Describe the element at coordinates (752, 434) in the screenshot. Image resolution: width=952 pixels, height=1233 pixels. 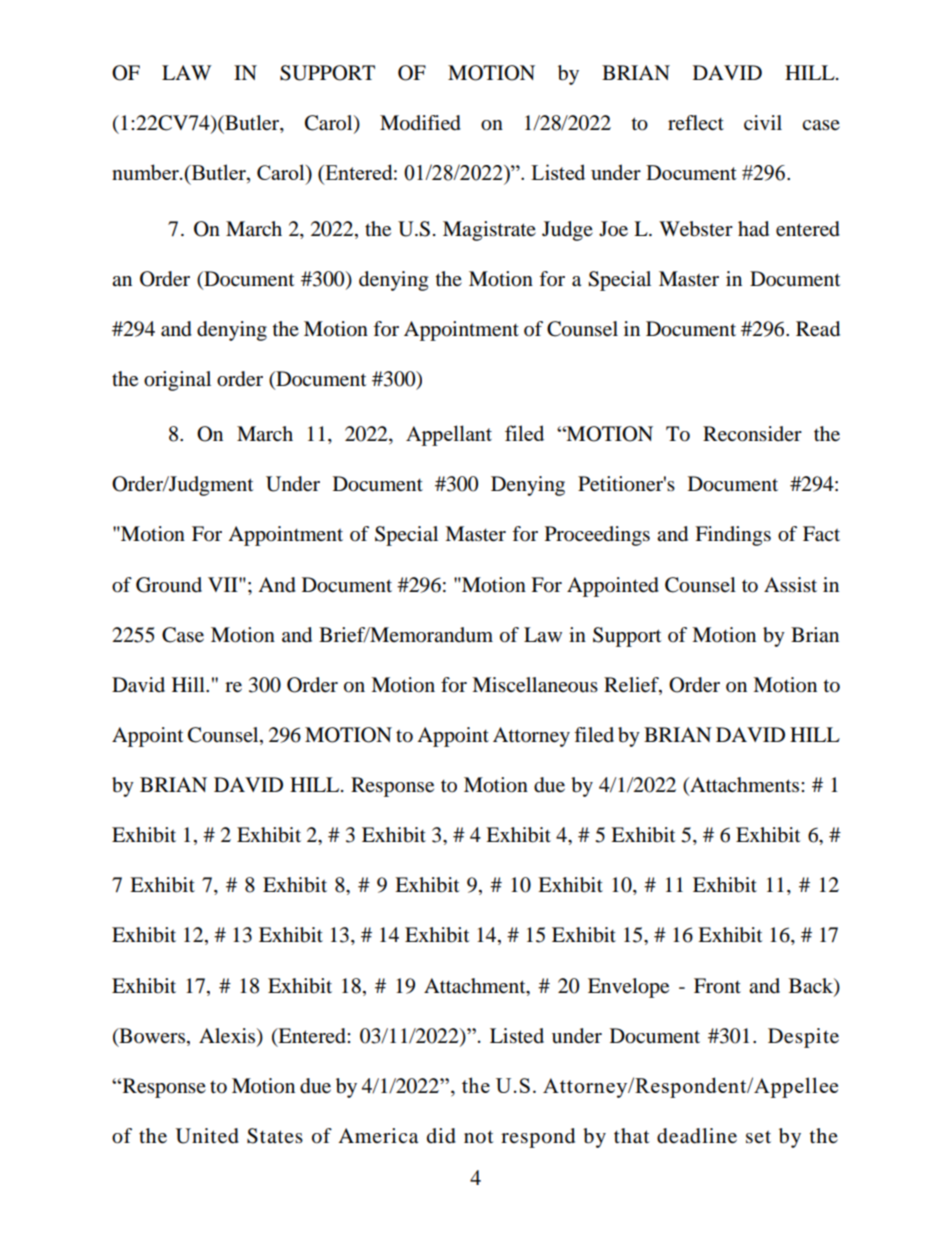
I see `Reconsider` at that location.
